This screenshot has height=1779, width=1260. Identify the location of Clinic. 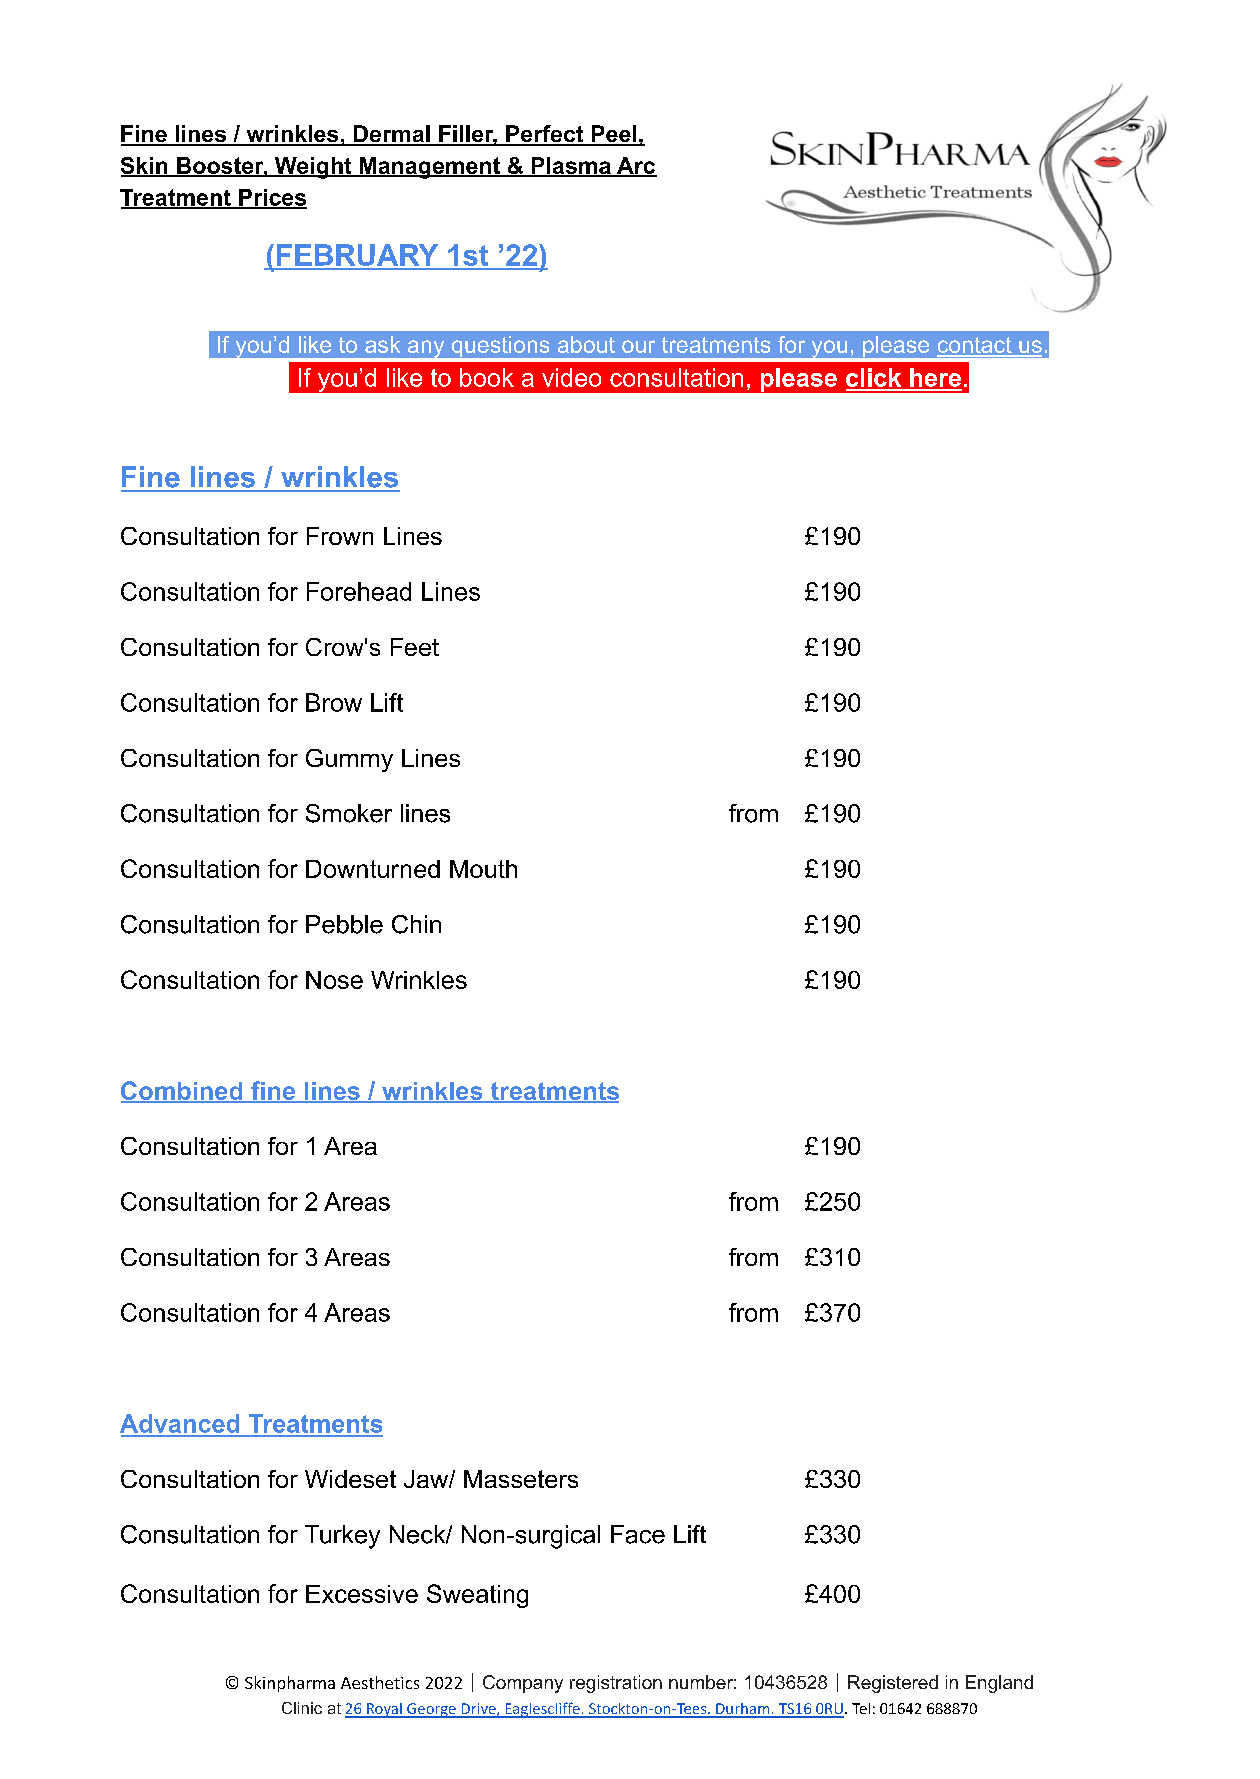
(302, 1708).
